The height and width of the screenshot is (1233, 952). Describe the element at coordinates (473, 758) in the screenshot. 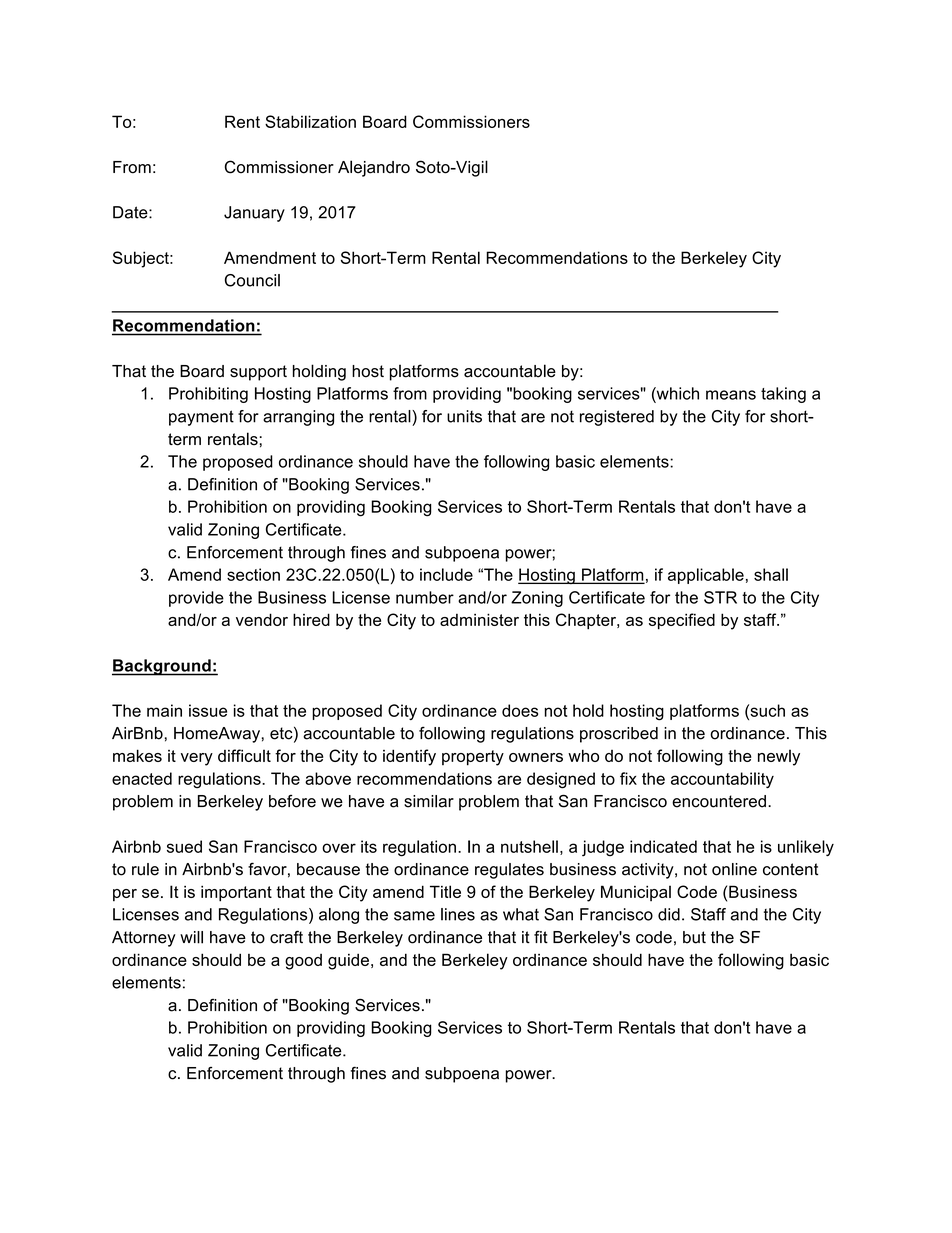

I see `property` at that location.
